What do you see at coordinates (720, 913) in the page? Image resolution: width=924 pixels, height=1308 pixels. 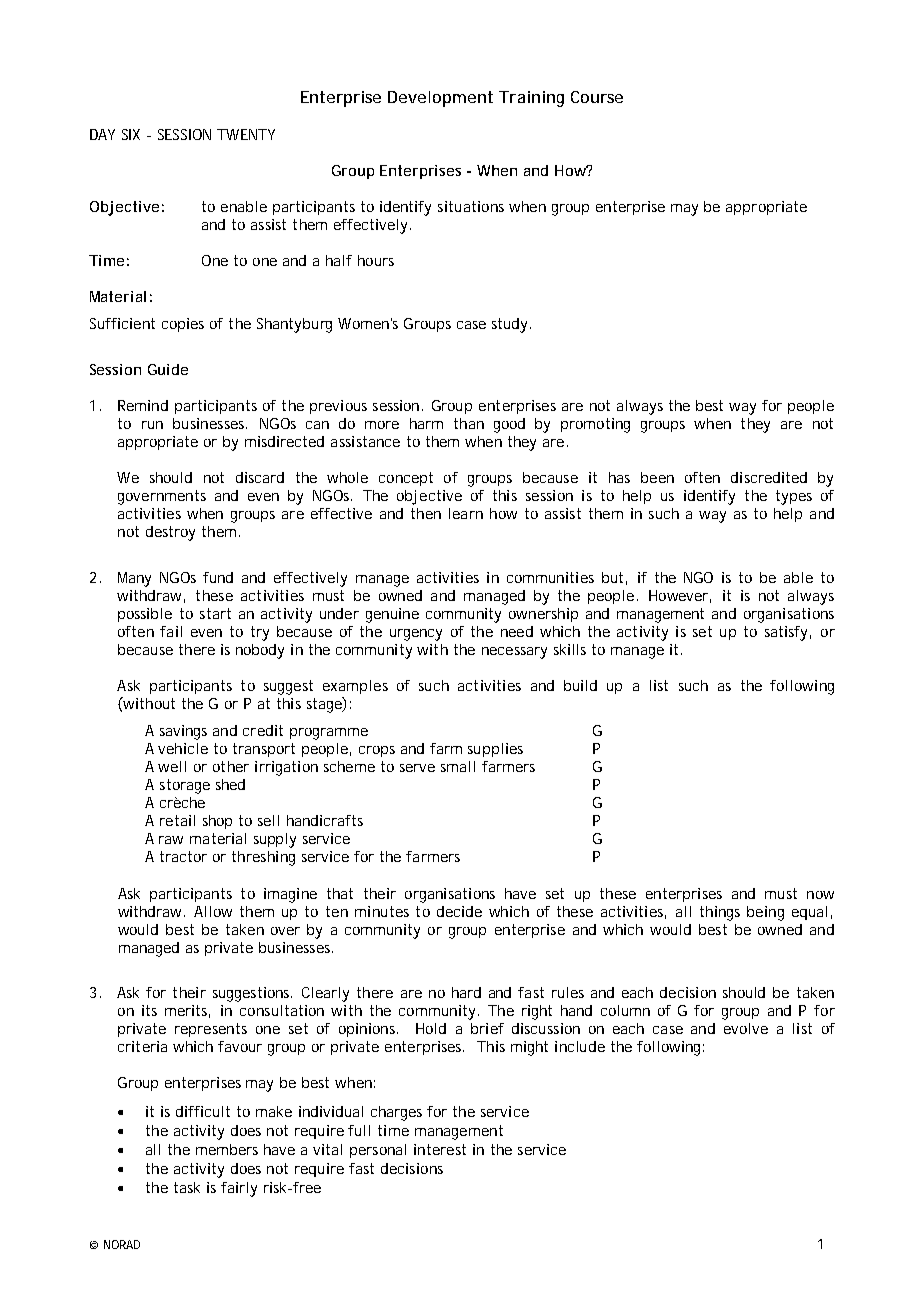 I see `things` at bounding box center [720, 913].
